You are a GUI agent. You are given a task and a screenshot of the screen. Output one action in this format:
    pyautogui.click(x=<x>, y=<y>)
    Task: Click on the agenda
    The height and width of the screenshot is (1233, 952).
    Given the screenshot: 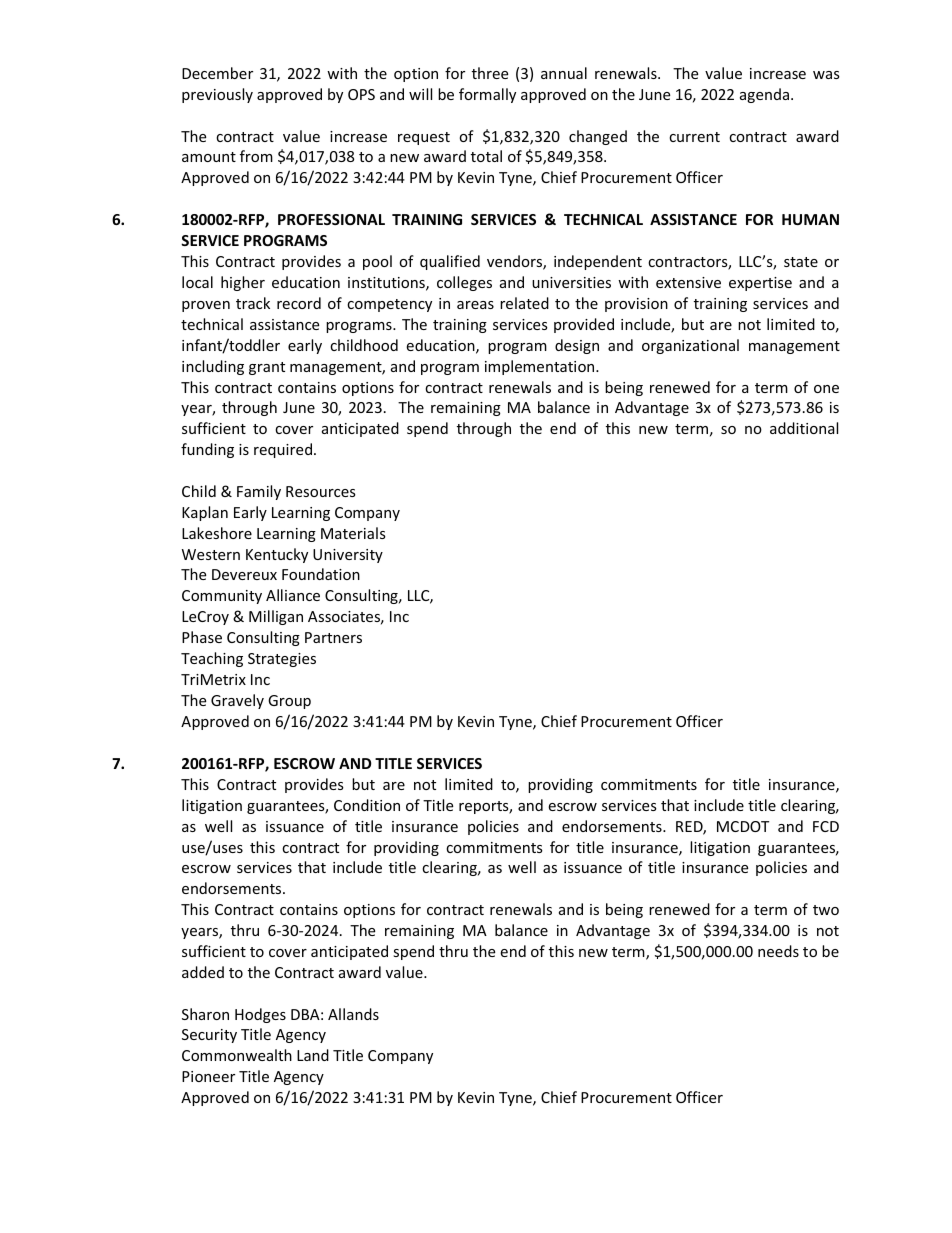 What is the action you would take?
    pyautogui.click(x=764, y=95)
